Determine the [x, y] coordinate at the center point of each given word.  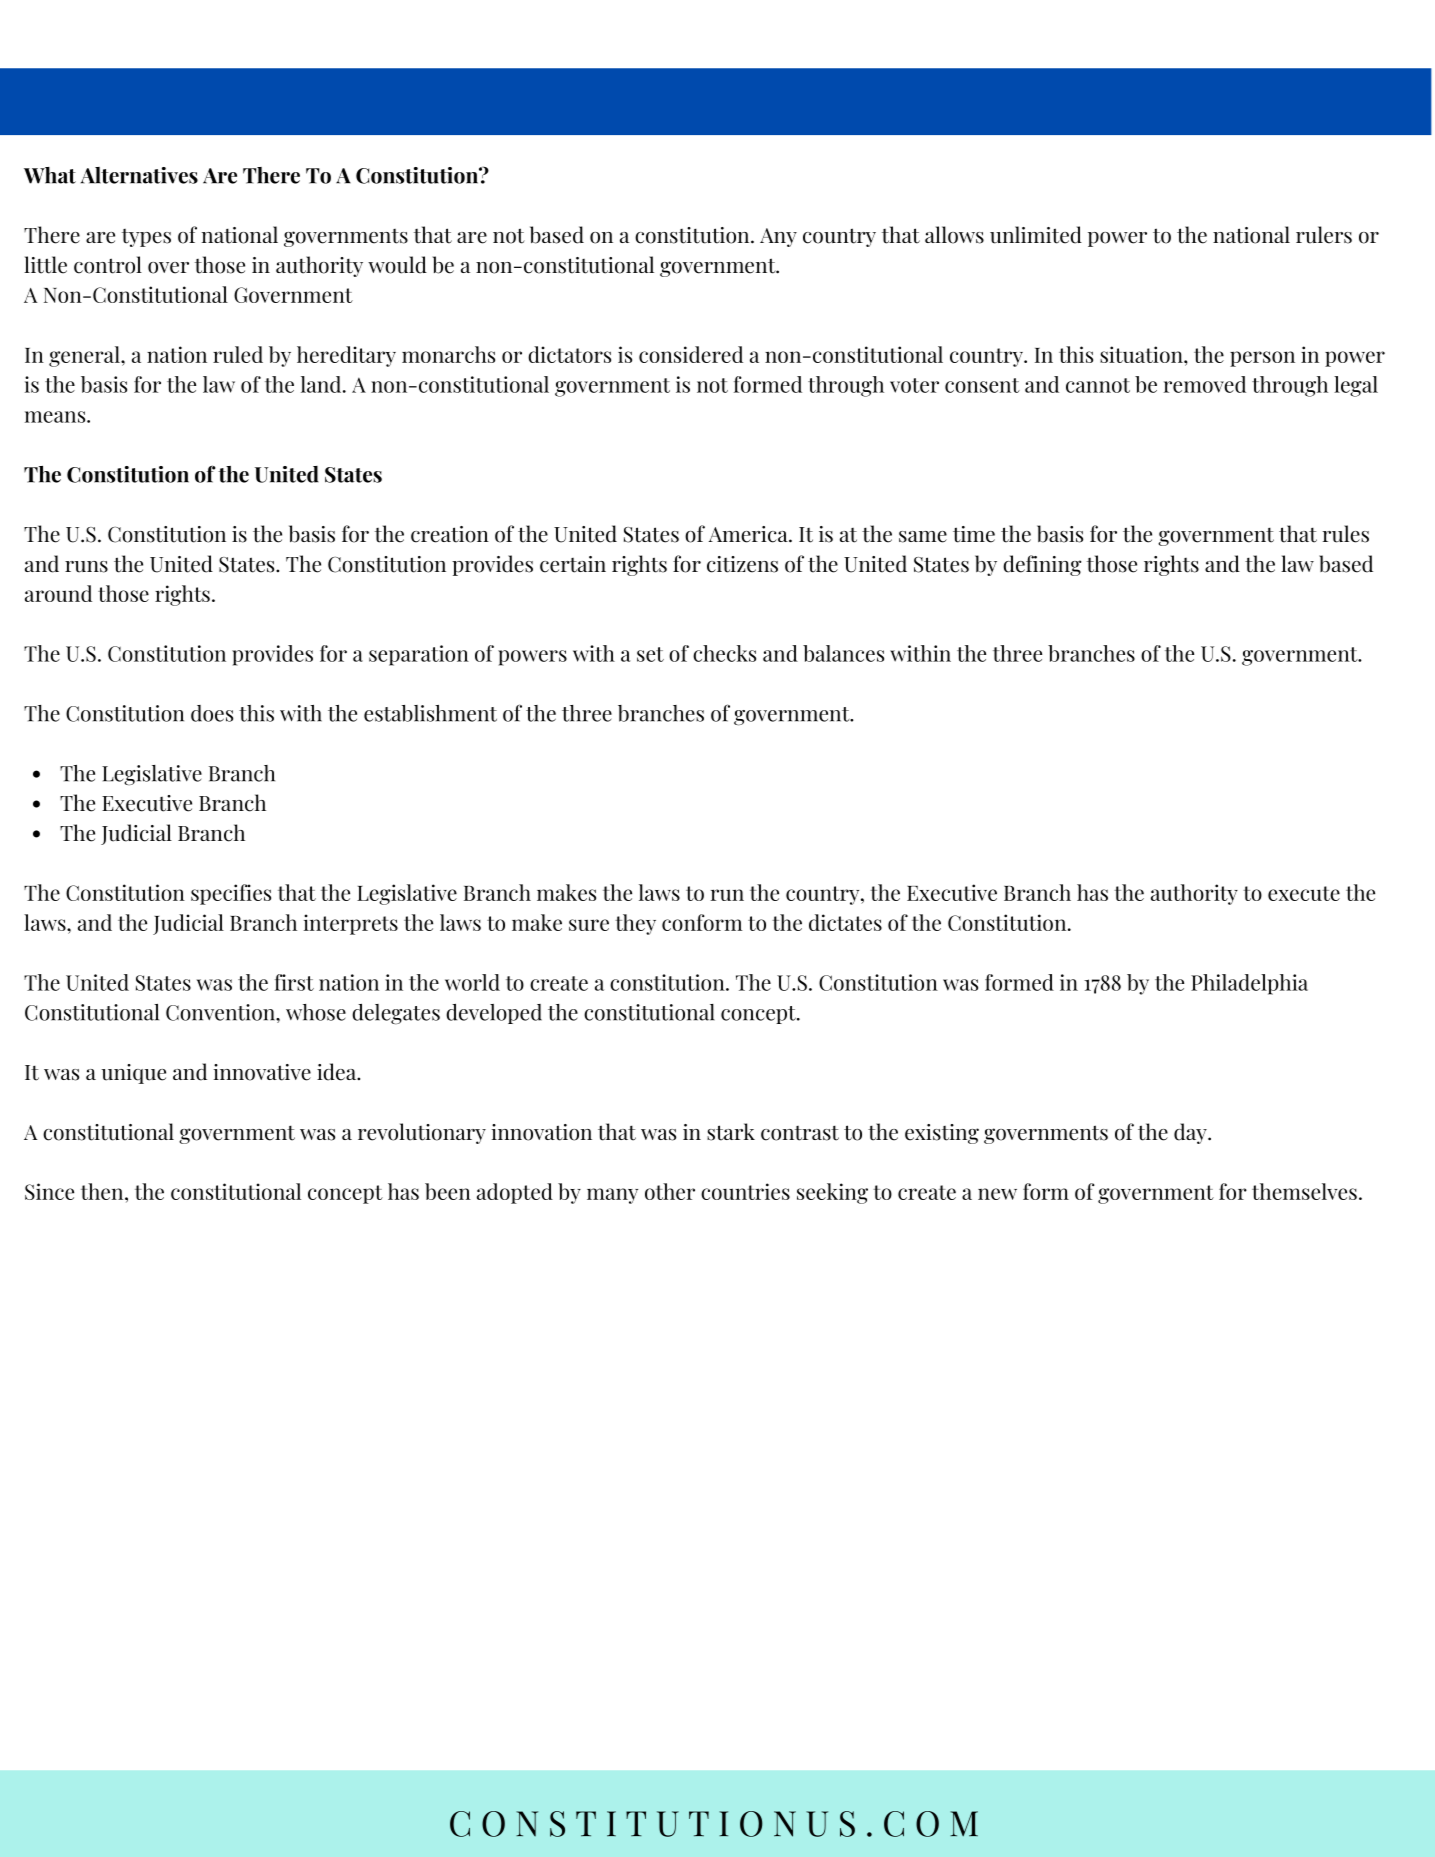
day [1191, 1133]
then [103, 1191]
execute [1304, 893]
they [635, 924]
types [146, 238]
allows [954, 235]
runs [86, 567]
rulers [1324, 235]
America [749, 534]
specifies [231, 894]
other [670, 1191]
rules [1346, 534]
